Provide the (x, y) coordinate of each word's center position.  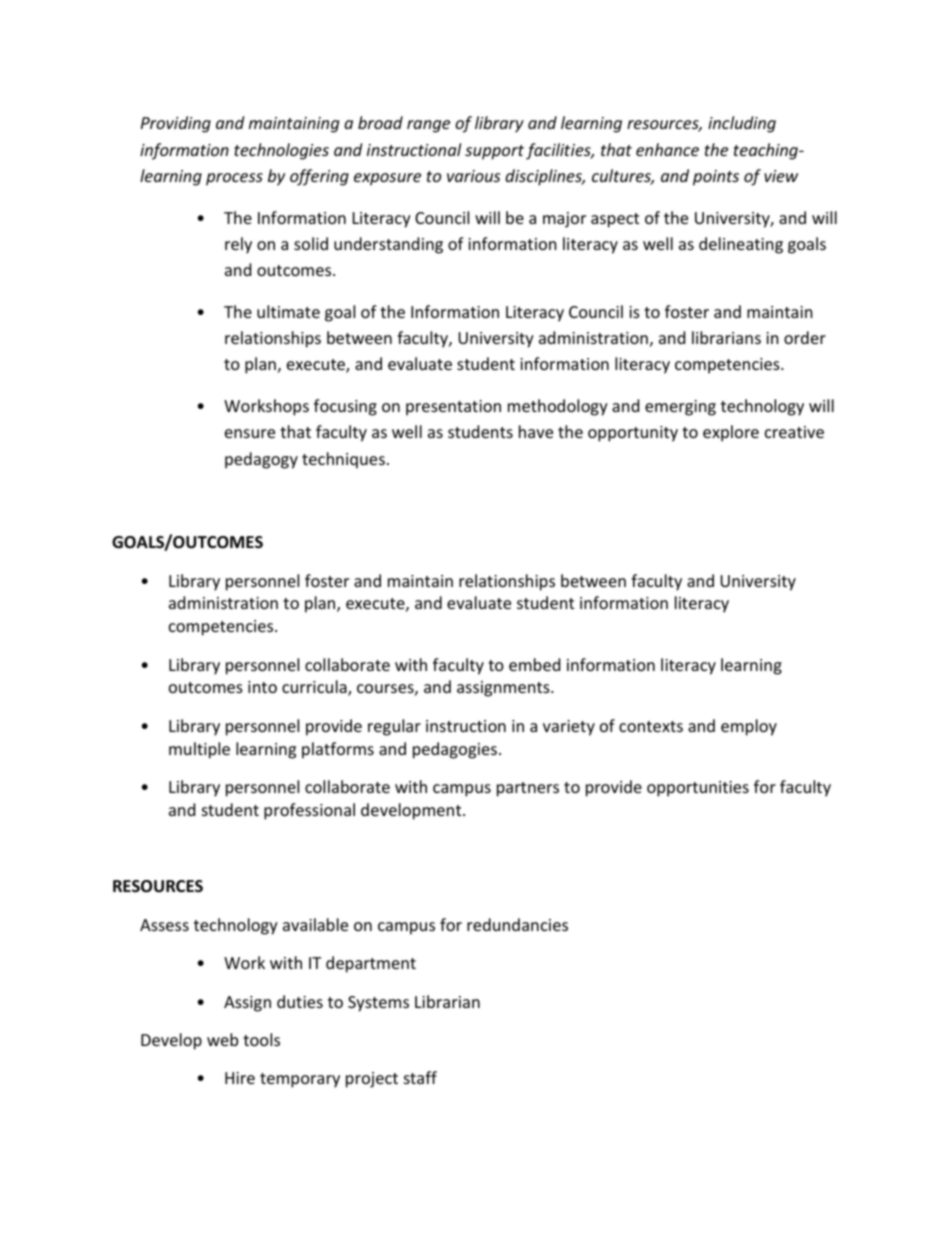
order (805, 337)
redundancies (517, 924)
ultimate (288, 311)
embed (534, 664)
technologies (281, 151)
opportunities (698, 789)
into (262, 687)
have (536, 431)
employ (749, 727)
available (315, 924)
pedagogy (261, 460)
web (222, 1039)
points (716, 178)
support (494, 152)
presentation (453, 408)
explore (731, 433)
